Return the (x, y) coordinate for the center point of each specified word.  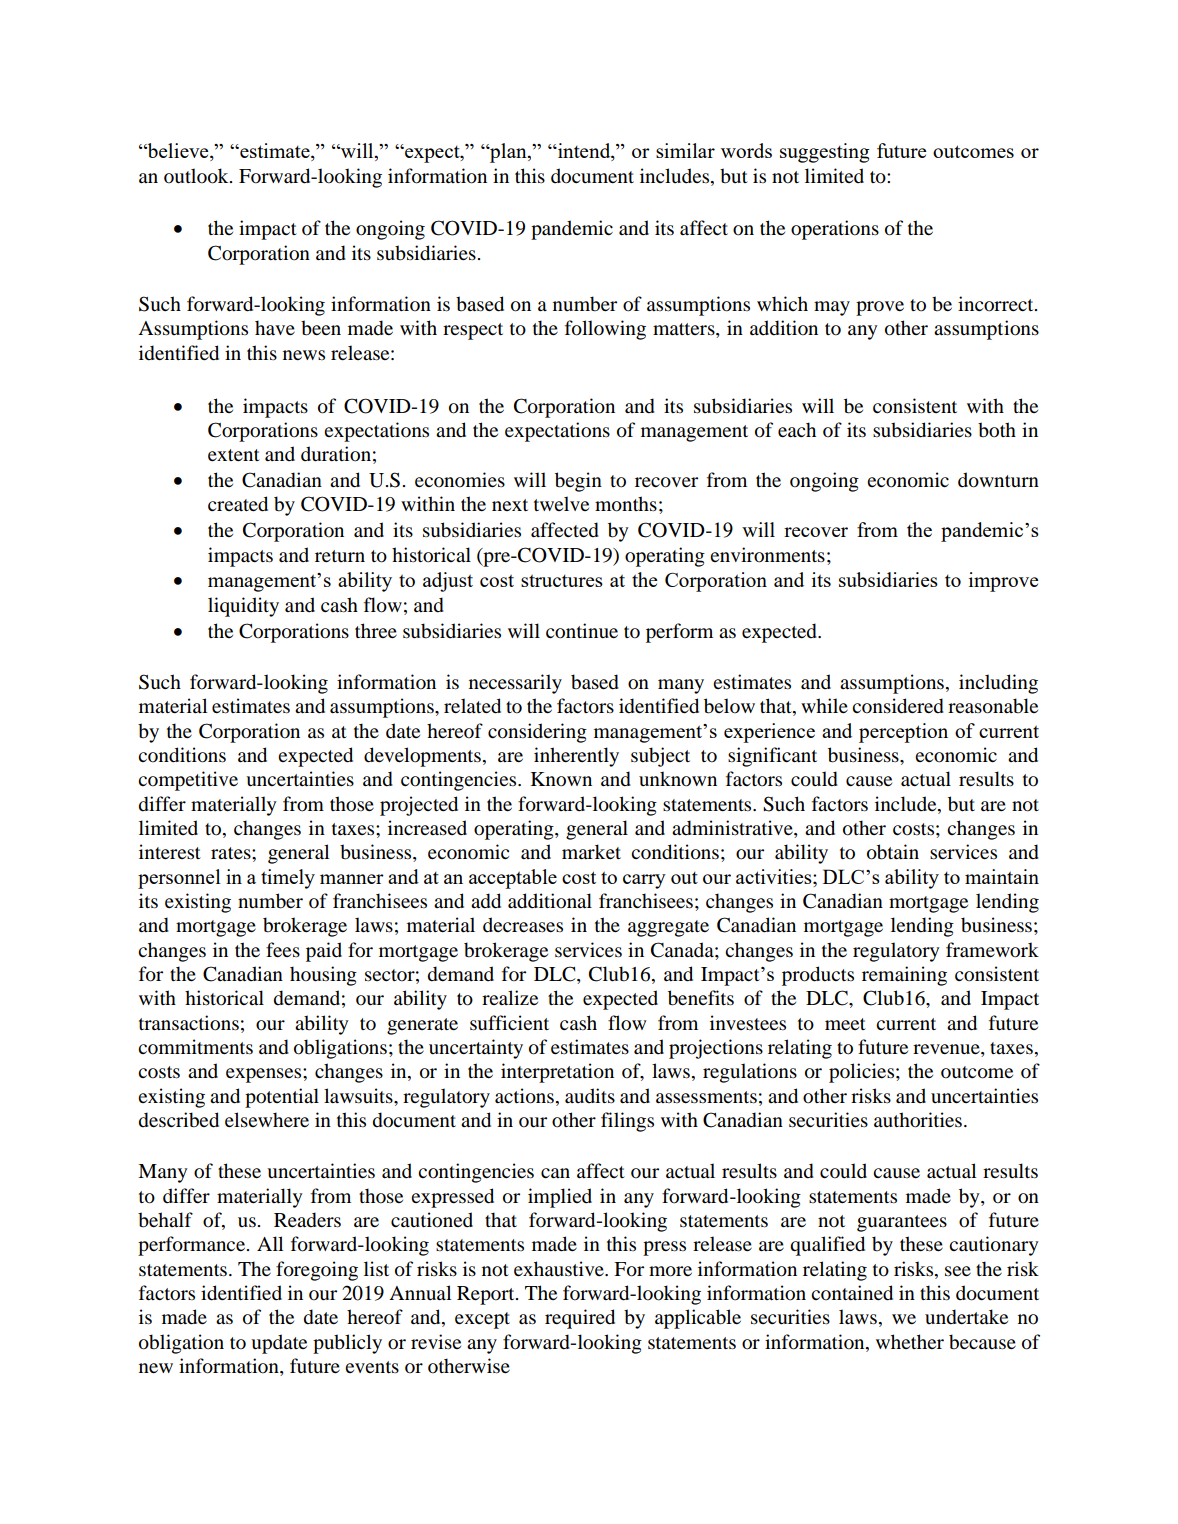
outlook (197, 176)
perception (903, 733)
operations (835, 230)
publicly (347, 1344)
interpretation (557, 1073)
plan (508, 153)
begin (578, 482)
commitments (195, 1047)
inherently (576, 757)
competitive (188, 781)
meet (845, 1024)
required (580, 1319)
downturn (998, 480)
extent (234, 455)
